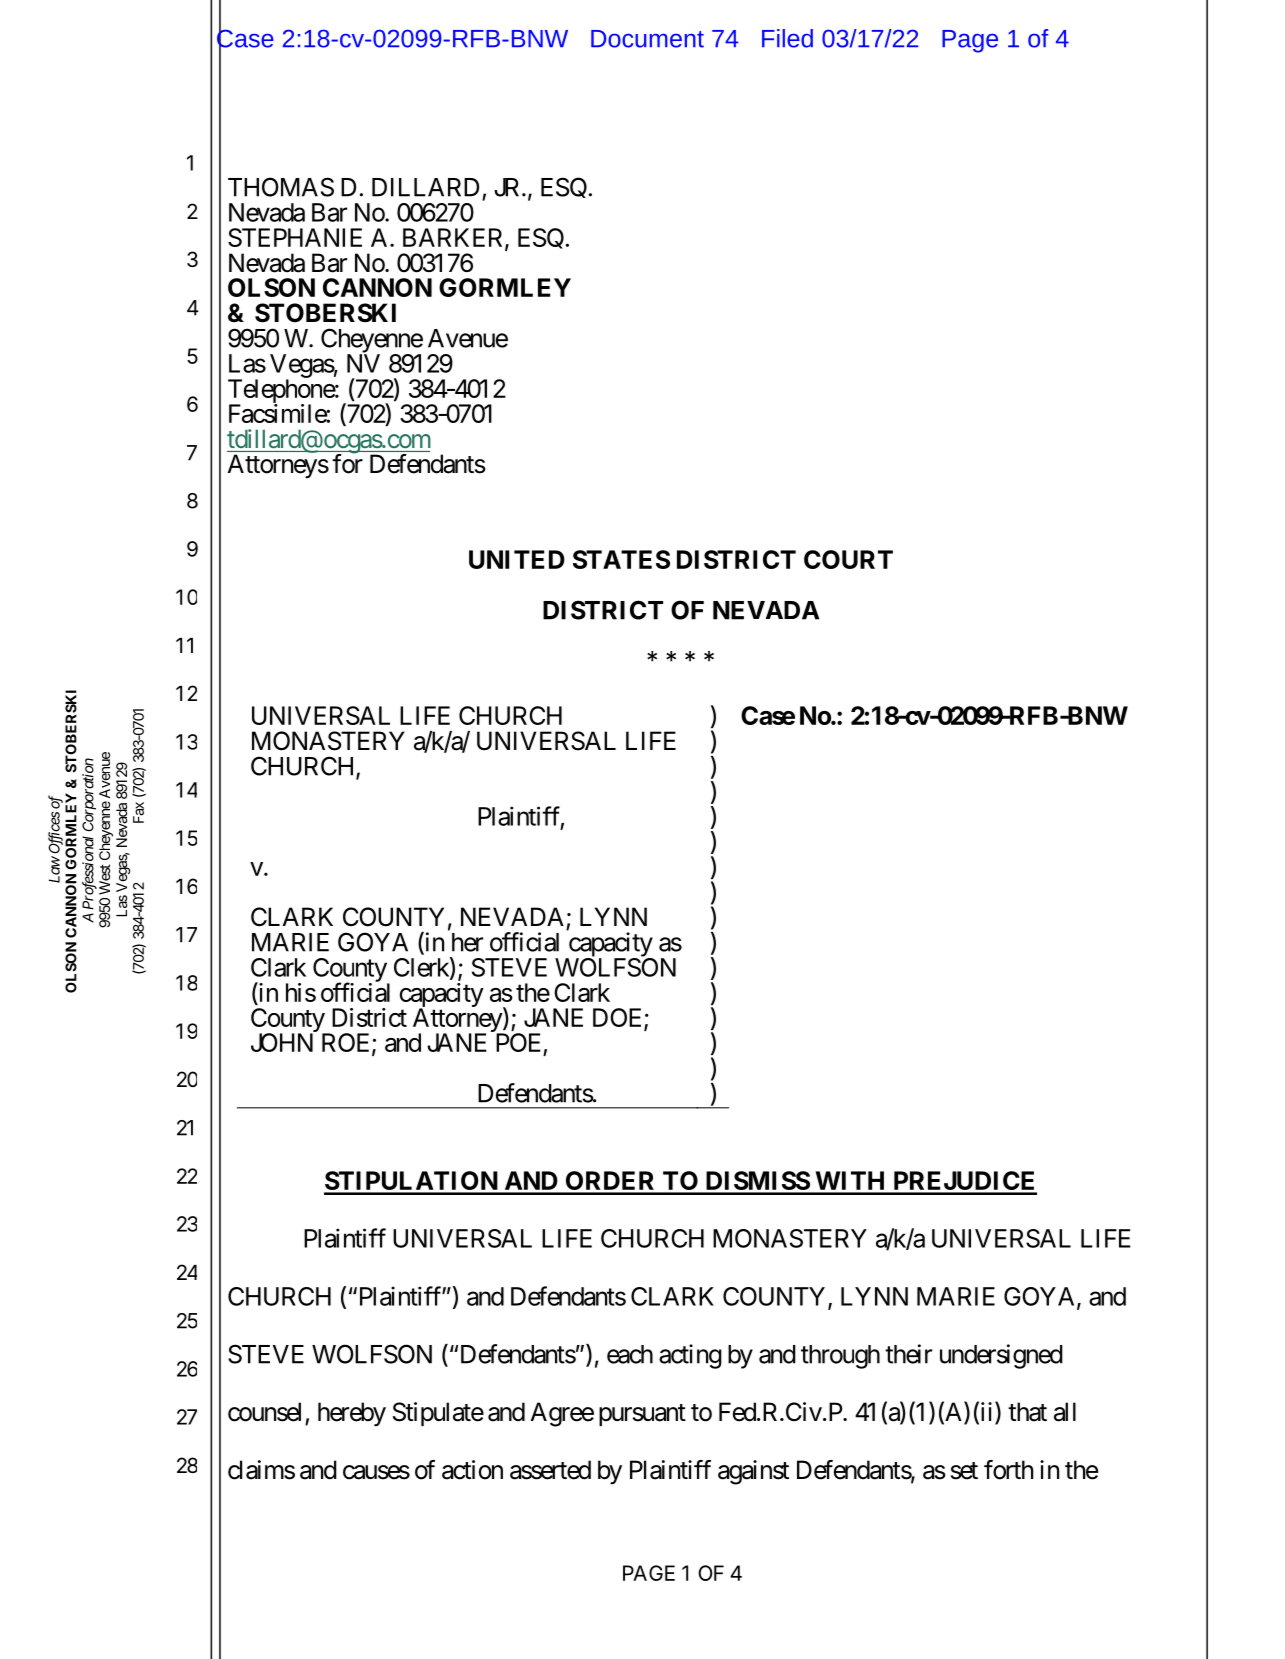 The image size is (1285, 1659). Describe the element at coordinates (642, 1415) in the image. I see `pursuant` at that location.
